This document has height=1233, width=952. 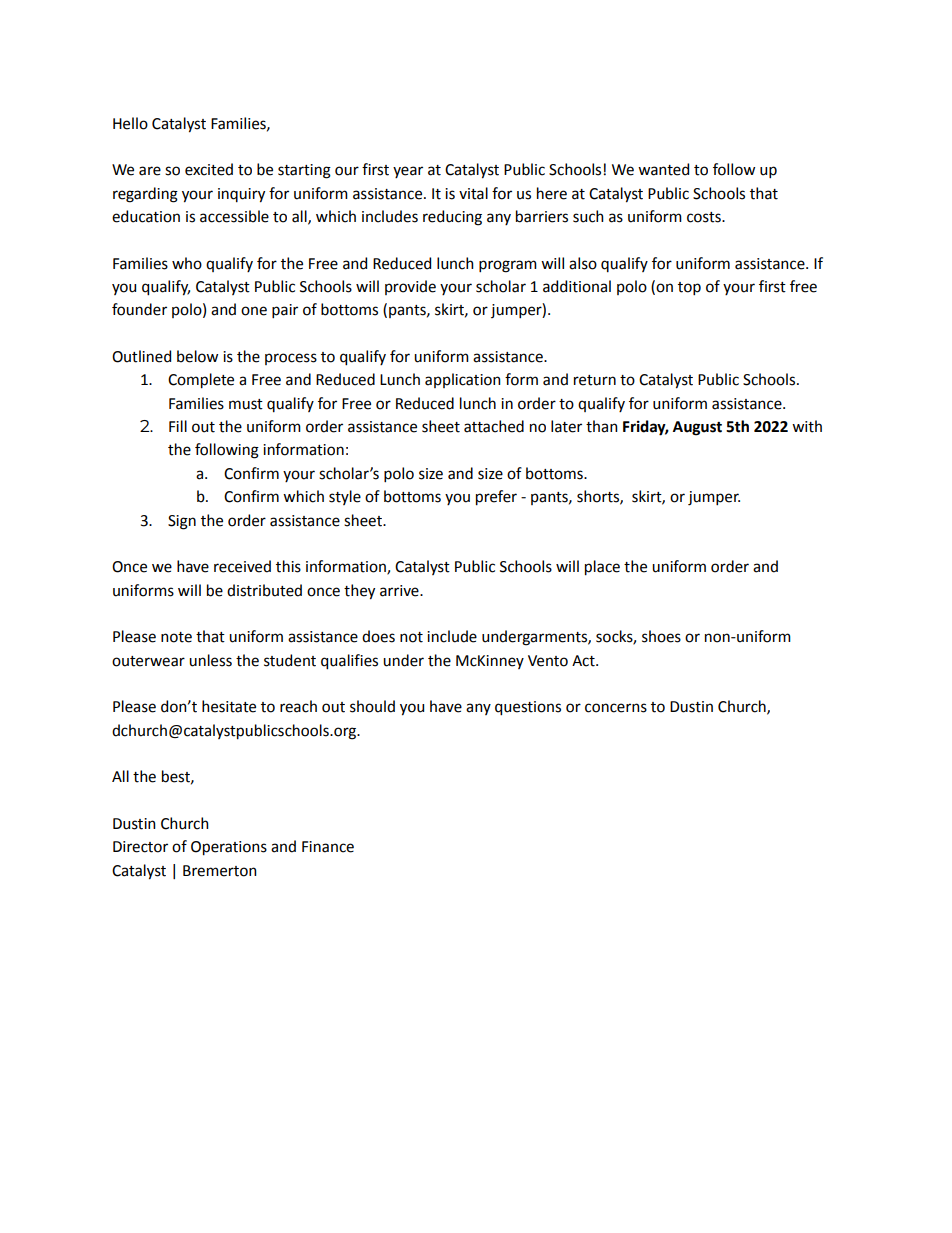 What do you see at coordinates (400, 591) in the document?
I see `arrive` at bounding box center [400, 591].
